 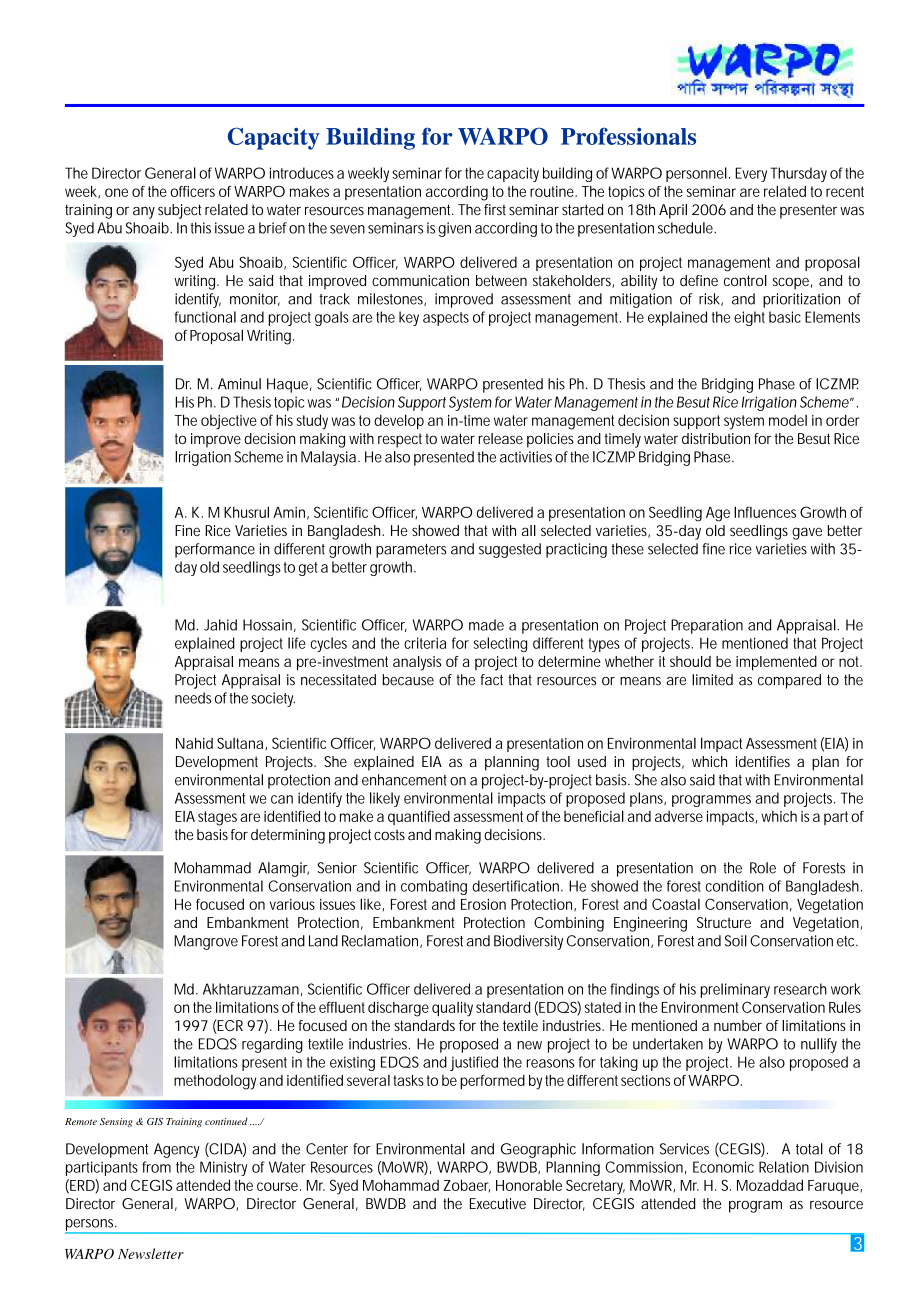 What do you see at coordinates (751, 174) in the screenshot?
I see `Every` at bounding box center [751, 174].
